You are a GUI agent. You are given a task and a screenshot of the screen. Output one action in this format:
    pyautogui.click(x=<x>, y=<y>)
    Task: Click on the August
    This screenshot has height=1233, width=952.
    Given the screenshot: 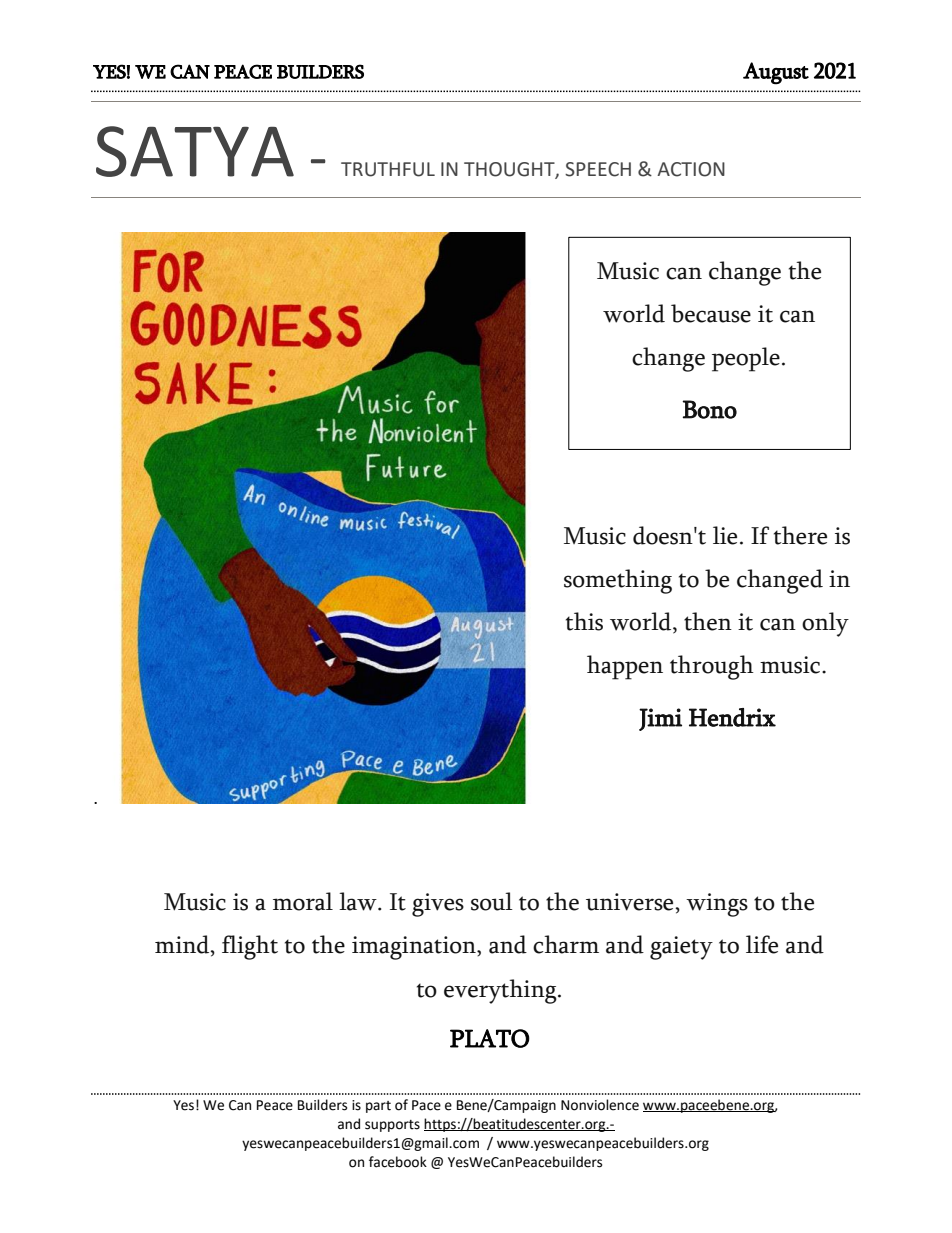 What is the action you would take?
    pyautogui.click(x=776, y=73)
